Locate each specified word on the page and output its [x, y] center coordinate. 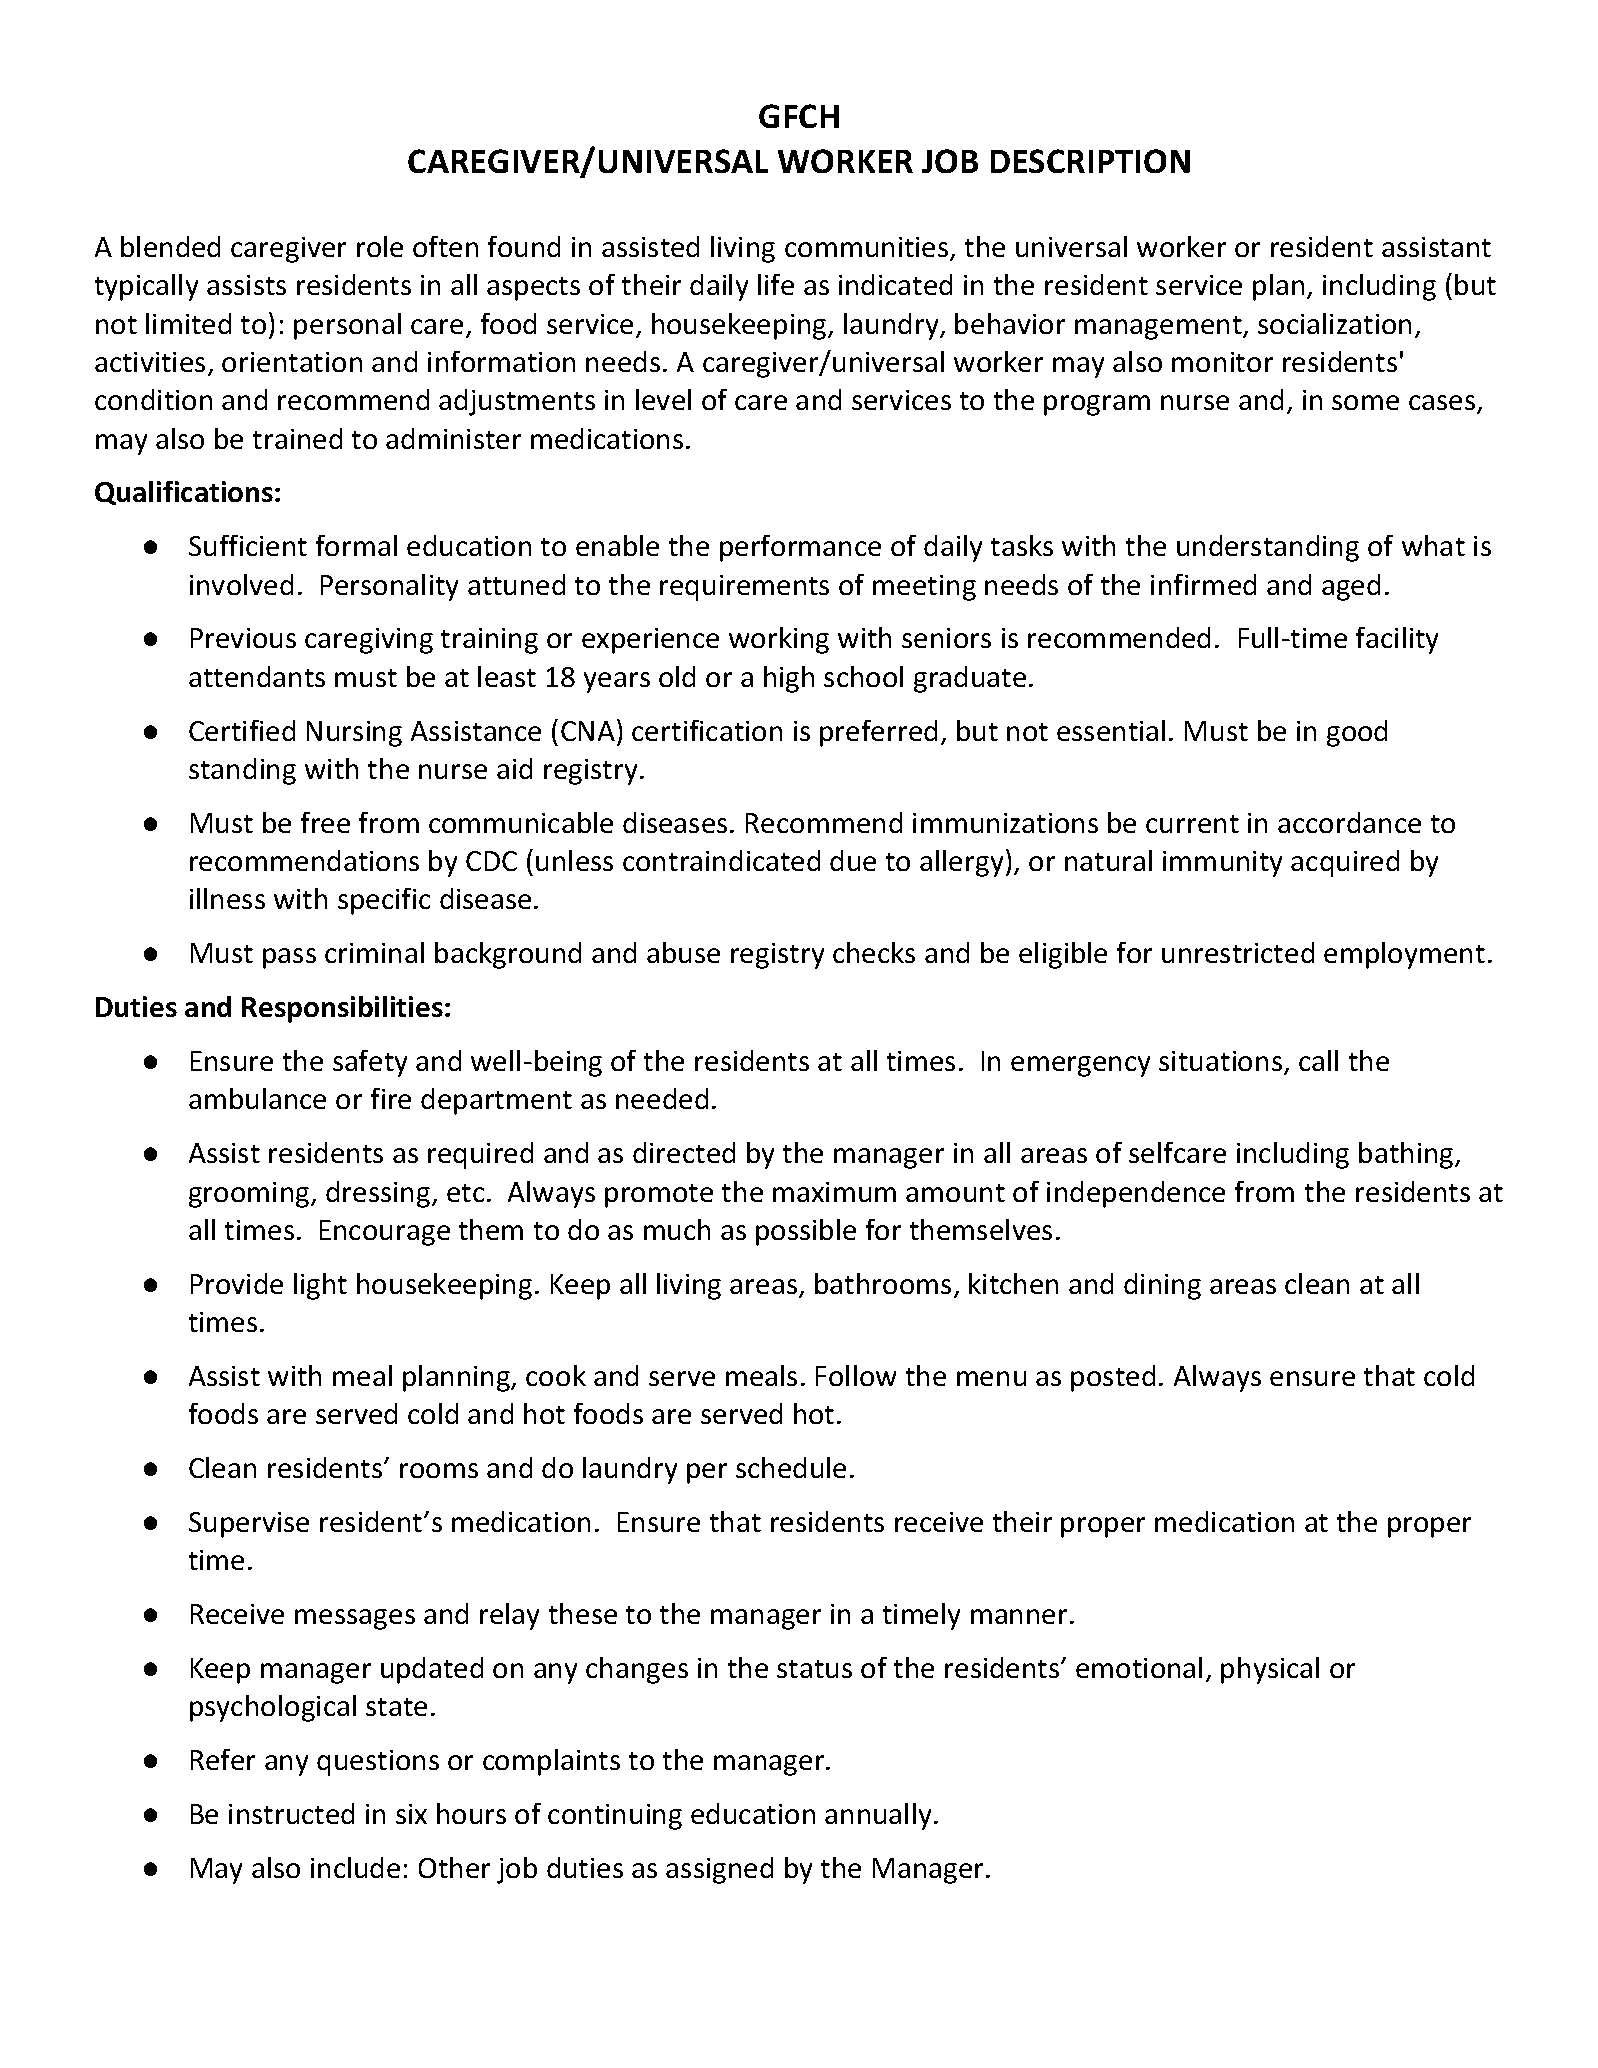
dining [1162, 1286]
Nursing [354, 734]
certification [707, 730]
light [320, 1286]
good [1357, 733]
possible [806, 1232]
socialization [1334, 323]
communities [868, 248]
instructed [291, 1813]
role [380, 246]
